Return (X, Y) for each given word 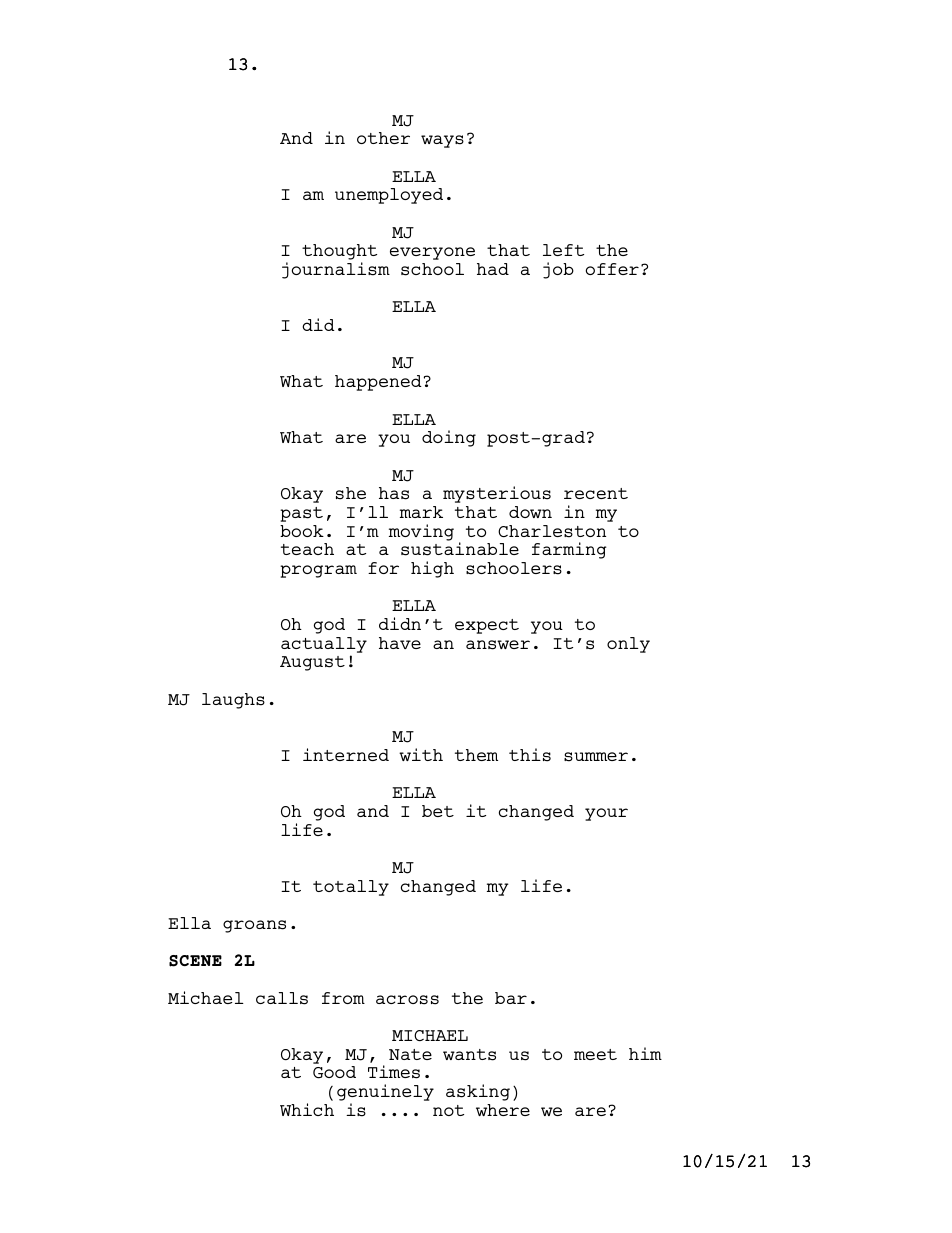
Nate (410, 1054)
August (312, 663)
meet (595, 1054)
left (563, 250)
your (606, 814)
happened (378, 383)
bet (438, 811)
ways (442, 141)
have (400, 643)
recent (596, 493)
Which (307, 1109)
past (301, 514)
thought (339, 253)
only (628, 645)
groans (254, 926)
